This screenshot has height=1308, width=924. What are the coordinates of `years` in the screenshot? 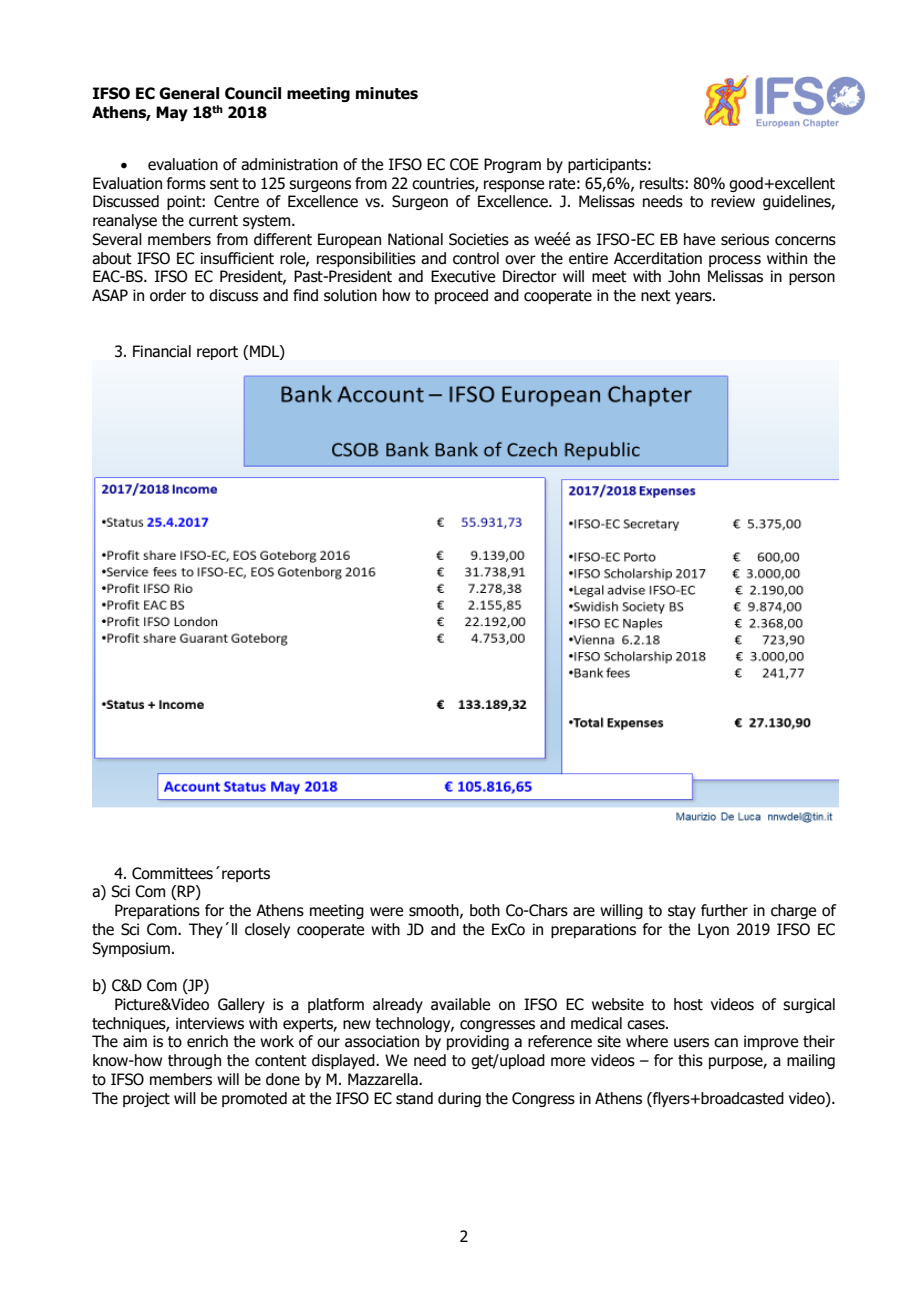 It's located at (694, 298).
